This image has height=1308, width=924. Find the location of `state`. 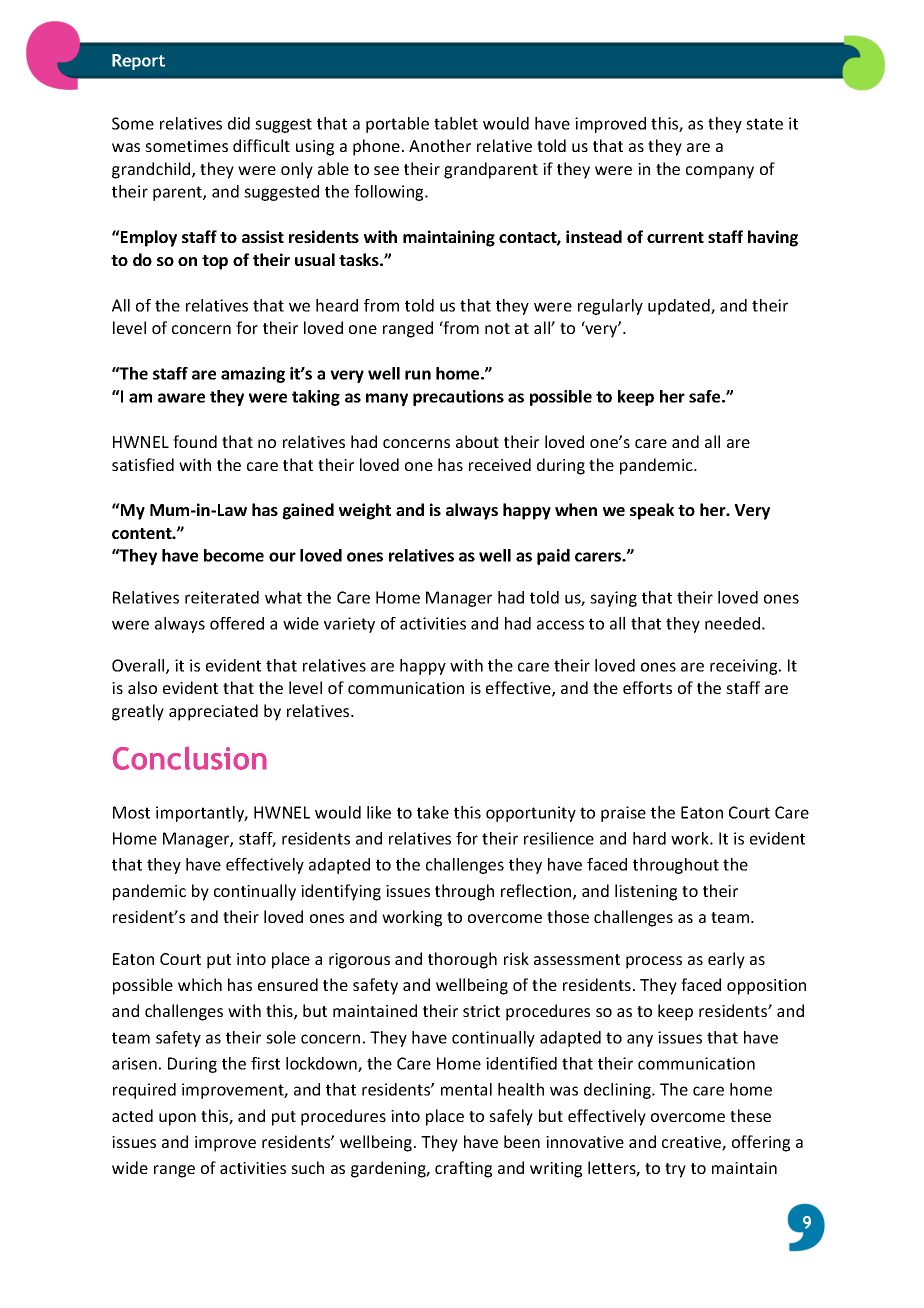

state is located at coordinates (764, 124).
